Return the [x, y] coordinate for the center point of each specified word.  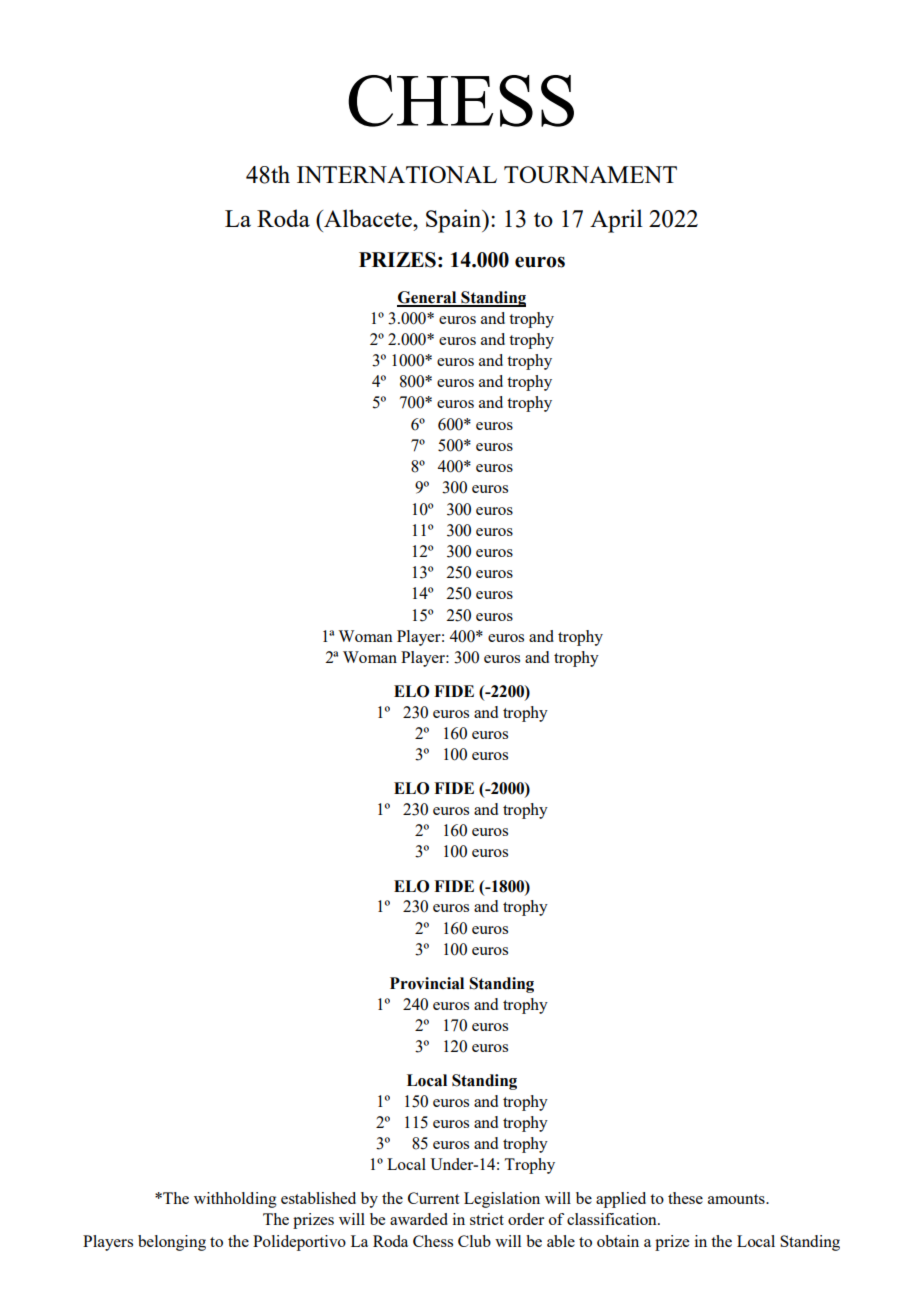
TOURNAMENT [590, 174]
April [616, 221]
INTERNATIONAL [397, 174]
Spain [455, 221]
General [428, 298]
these [685, 1198]
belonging [172, 1243]
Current [433, 1198]
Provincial [427, 983]
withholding [235, 1200]
